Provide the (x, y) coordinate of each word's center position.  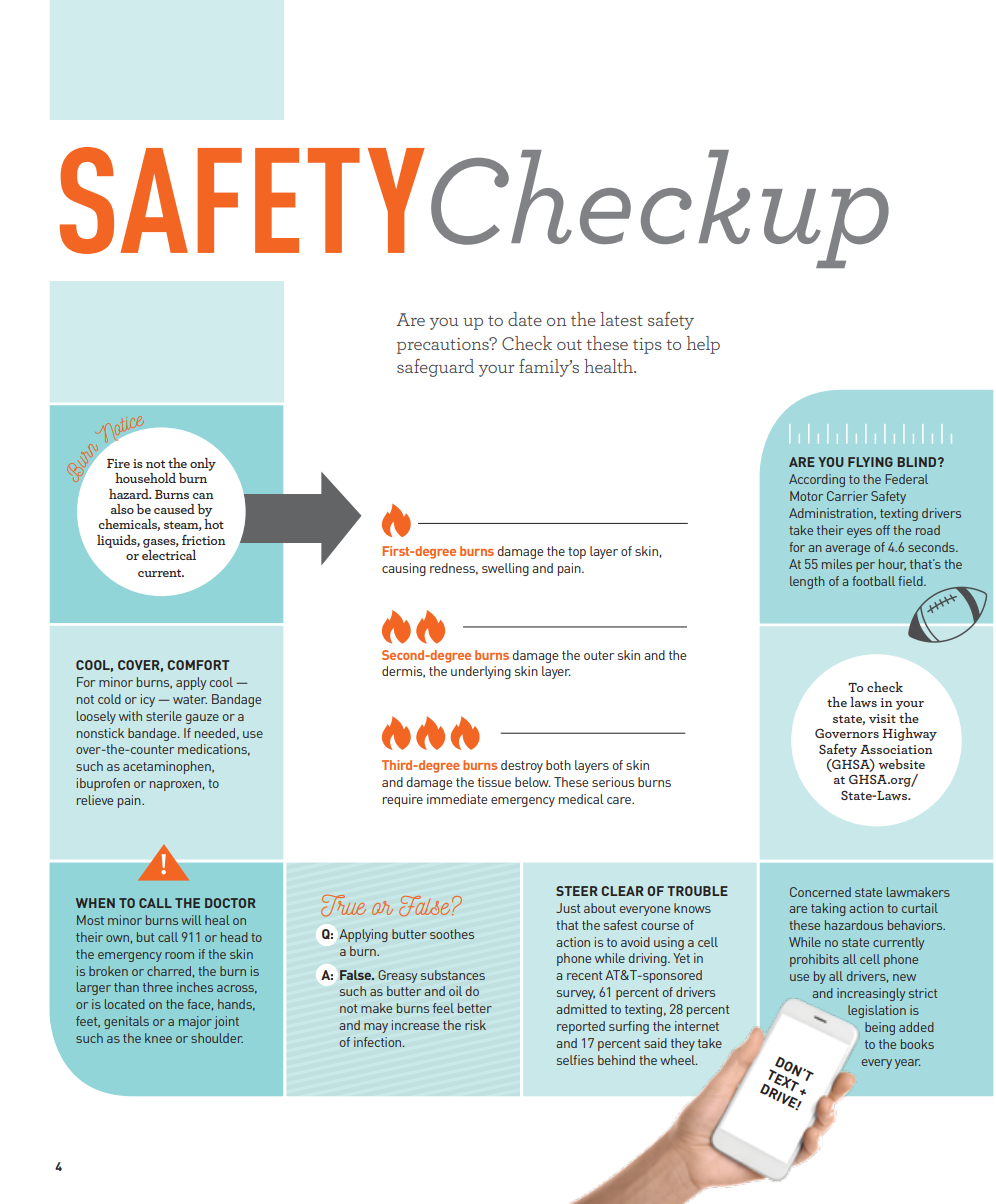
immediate (457, 799)
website (901, 764)
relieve (95, 800)
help (703, 345)
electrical (169, 555)
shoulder (217, 1038)
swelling (505, 569)
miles (837, 564)
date (525, 319)
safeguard (435, 368)
